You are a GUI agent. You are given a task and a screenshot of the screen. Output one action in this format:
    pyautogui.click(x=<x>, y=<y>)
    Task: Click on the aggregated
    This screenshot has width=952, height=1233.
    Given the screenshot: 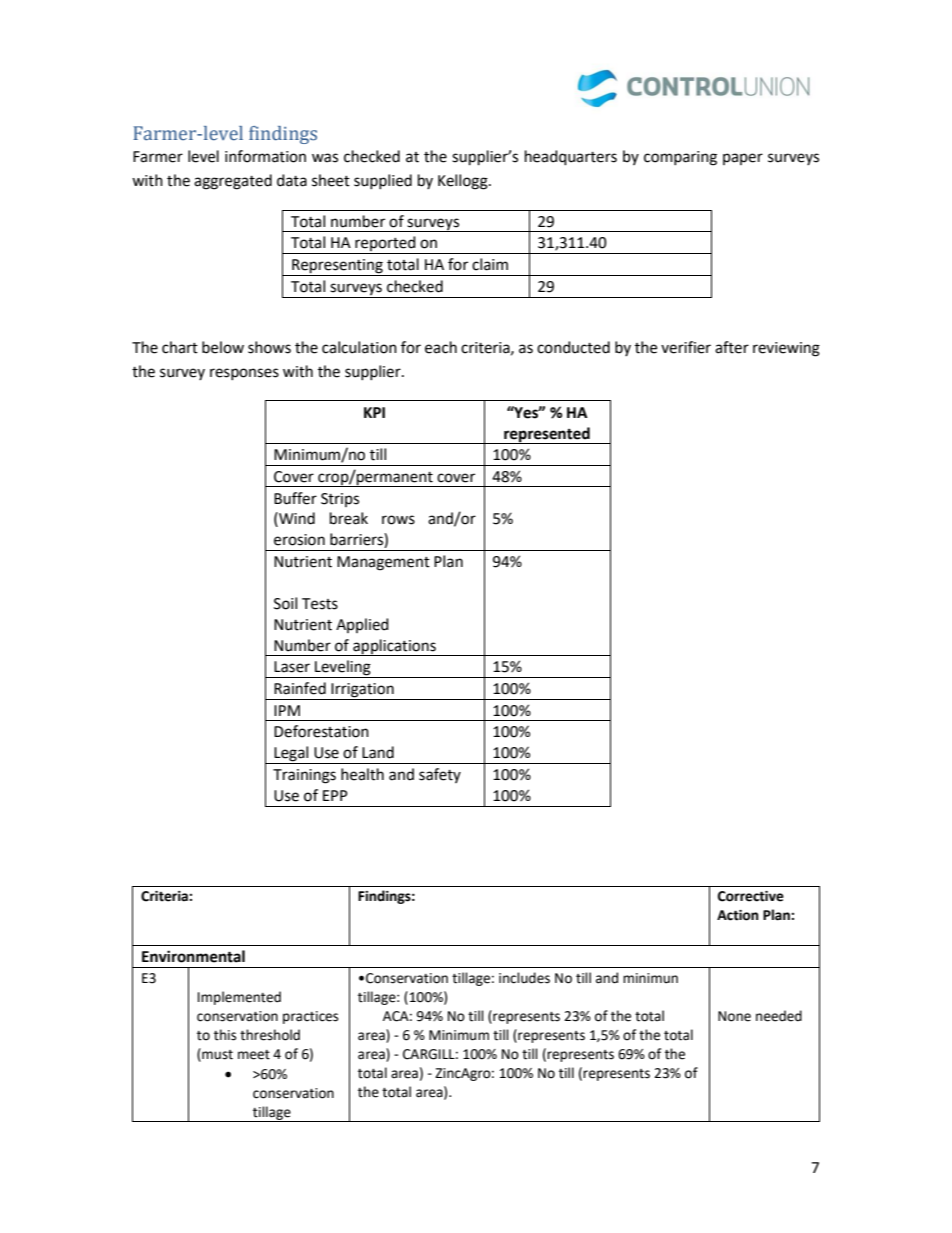 What is the action you would take?
    pyautogui.click(x=233, y=182)
